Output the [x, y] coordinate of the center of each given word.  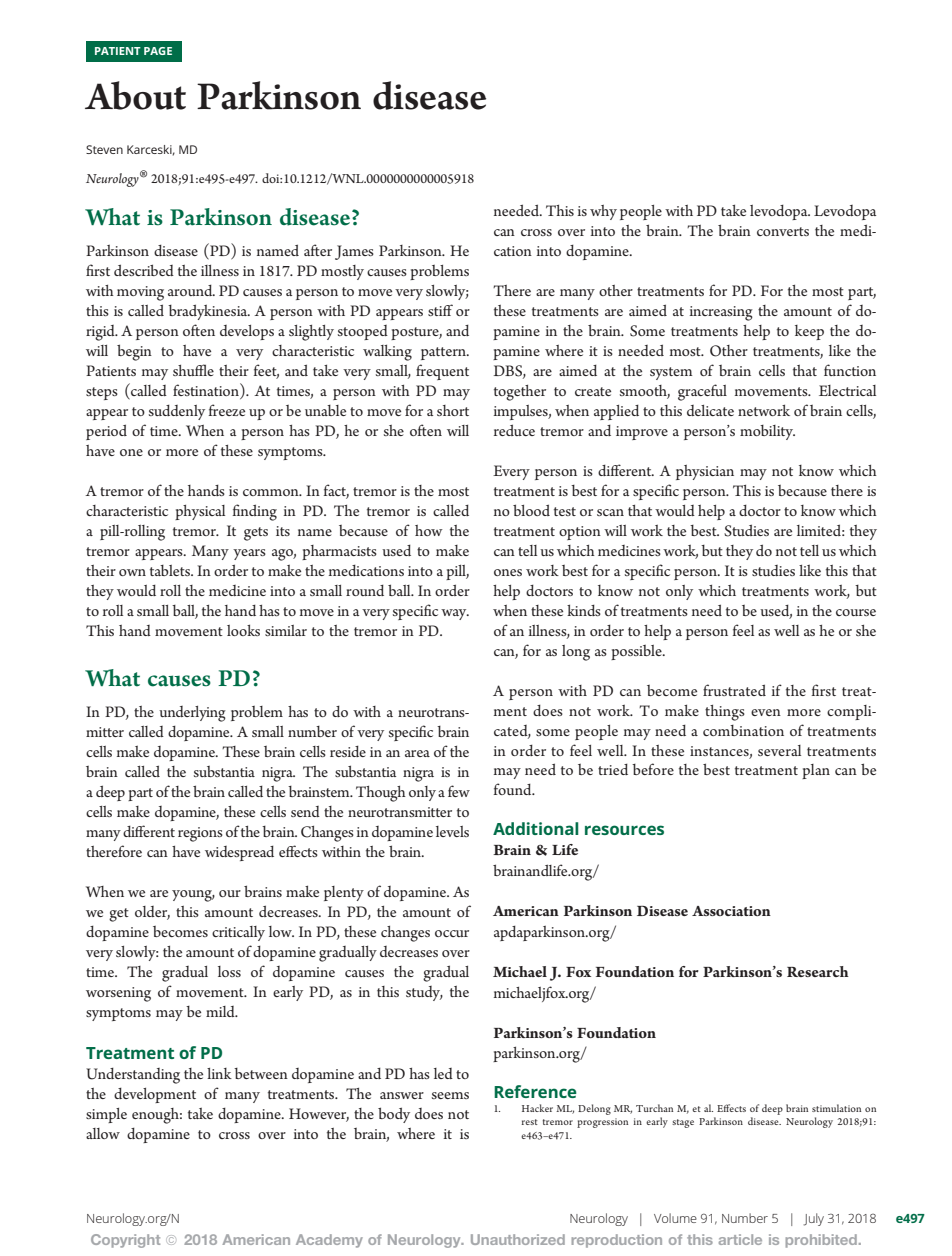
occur [452, 933]
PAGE [158, 51]
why [603, 212]
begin [134, 352]
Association [731, 911]
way [455, 614]
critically [238, 933]
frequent [442, 372]
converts [783, 231]
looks [243, 630]
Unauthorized [518, 1239]
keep [809, 332]
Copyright [125, 1241]
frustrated [734, 690]
